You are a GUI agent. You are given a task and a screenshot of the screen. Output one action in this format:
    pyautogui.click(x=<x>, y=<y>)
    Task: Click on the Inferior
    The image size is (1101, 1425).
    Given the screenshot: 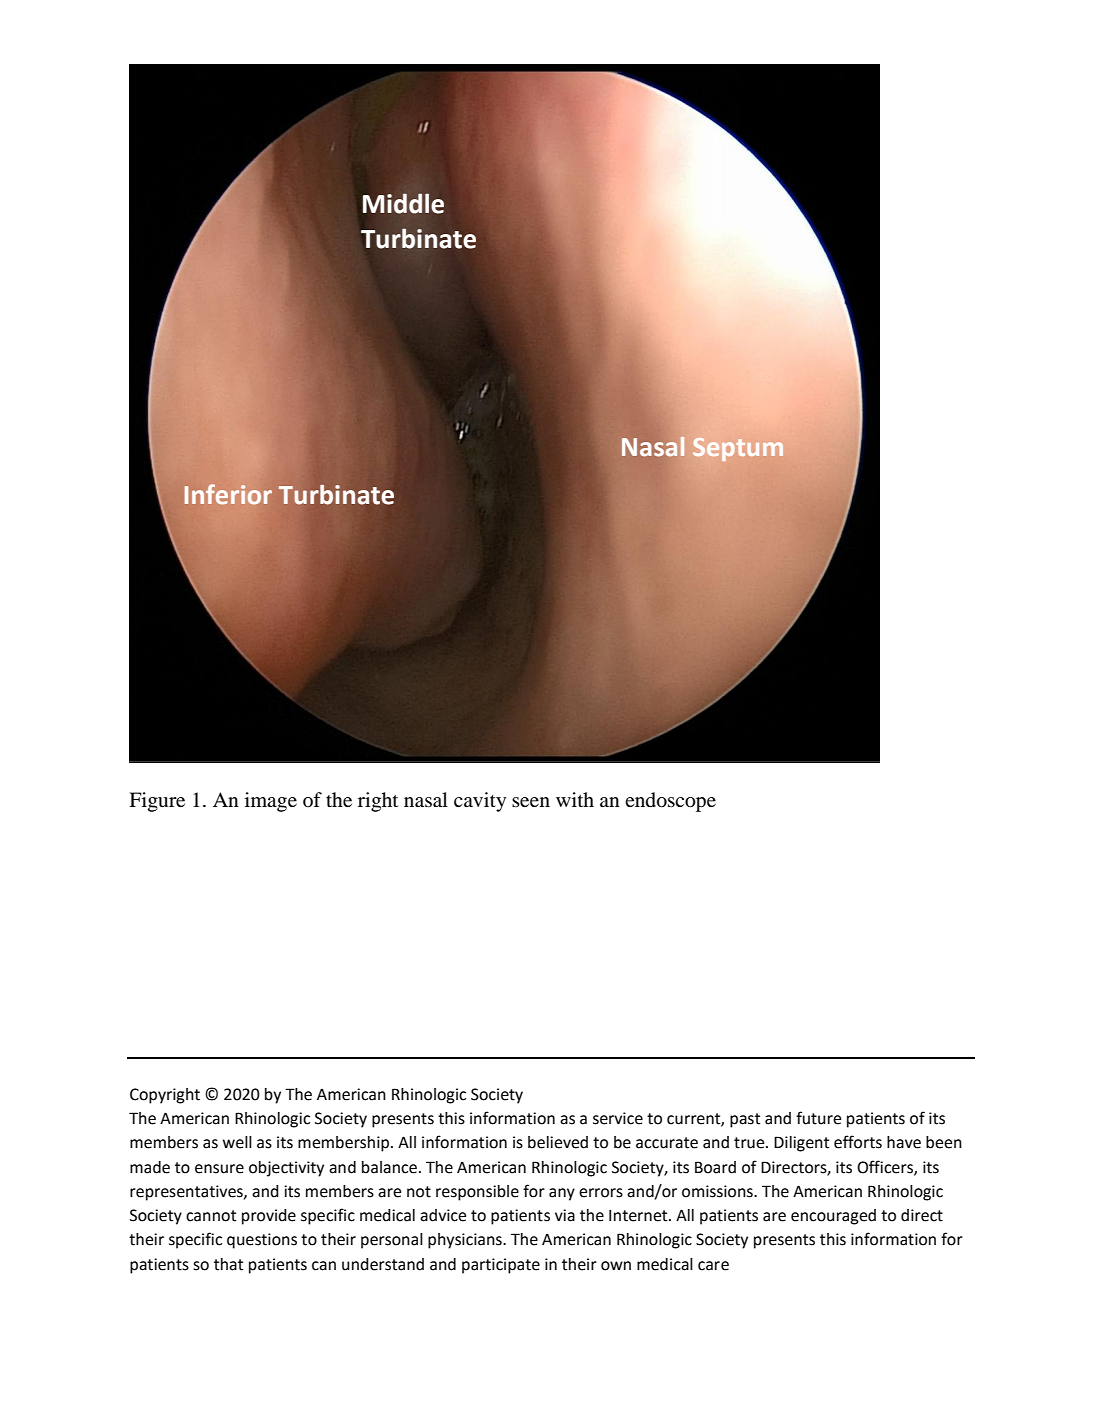 What is the action you would take?
    pyautogui.click(x=228, y=494)
